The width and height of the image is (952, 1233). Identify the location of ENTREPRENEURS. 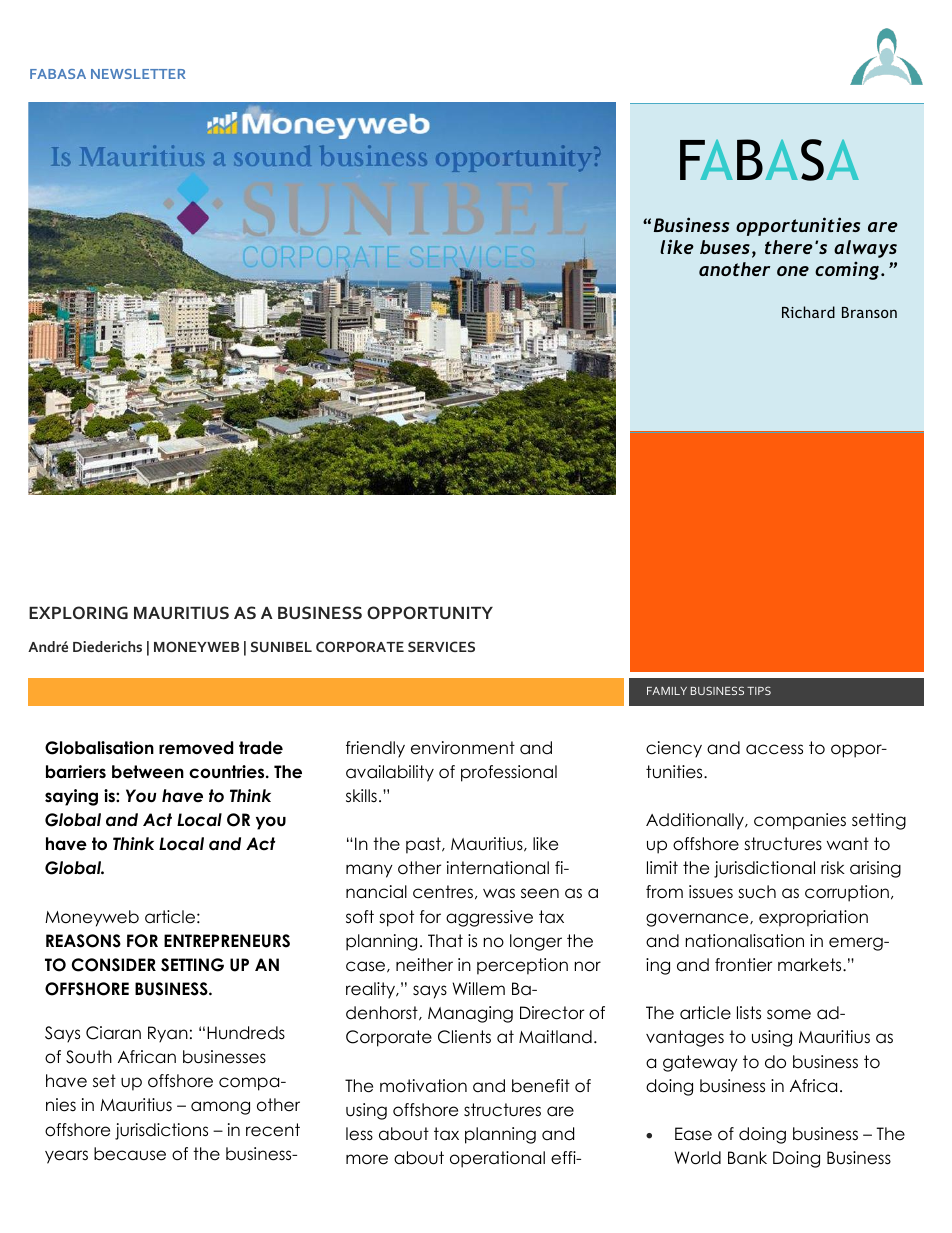
(227, 941).
